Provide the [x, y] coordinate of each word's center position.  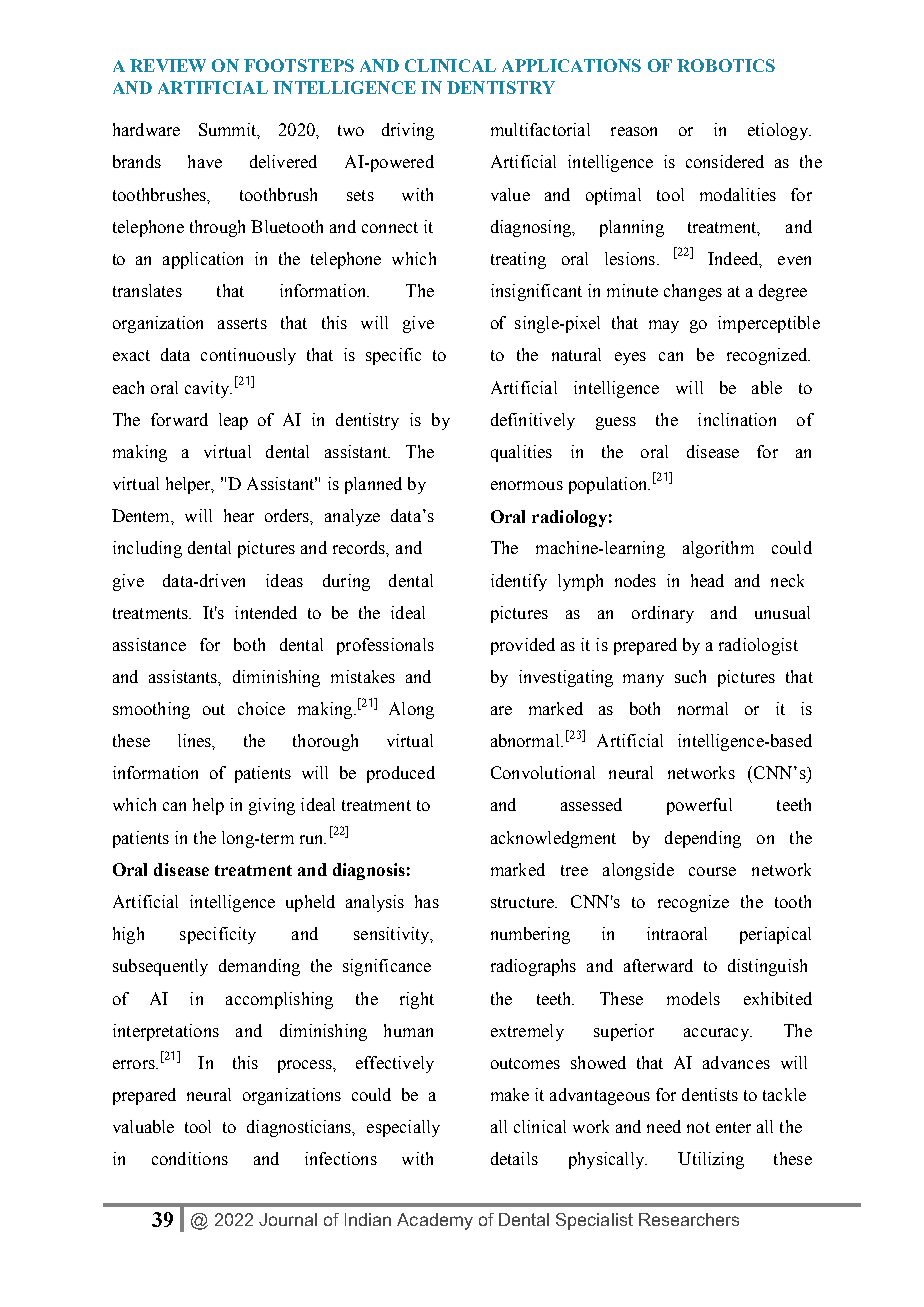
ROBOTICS [726, 65]
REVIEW [168, 65]
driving [408, 131]
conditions [190, 1158]
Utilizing [711, 1160]
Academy [435, 1221]
